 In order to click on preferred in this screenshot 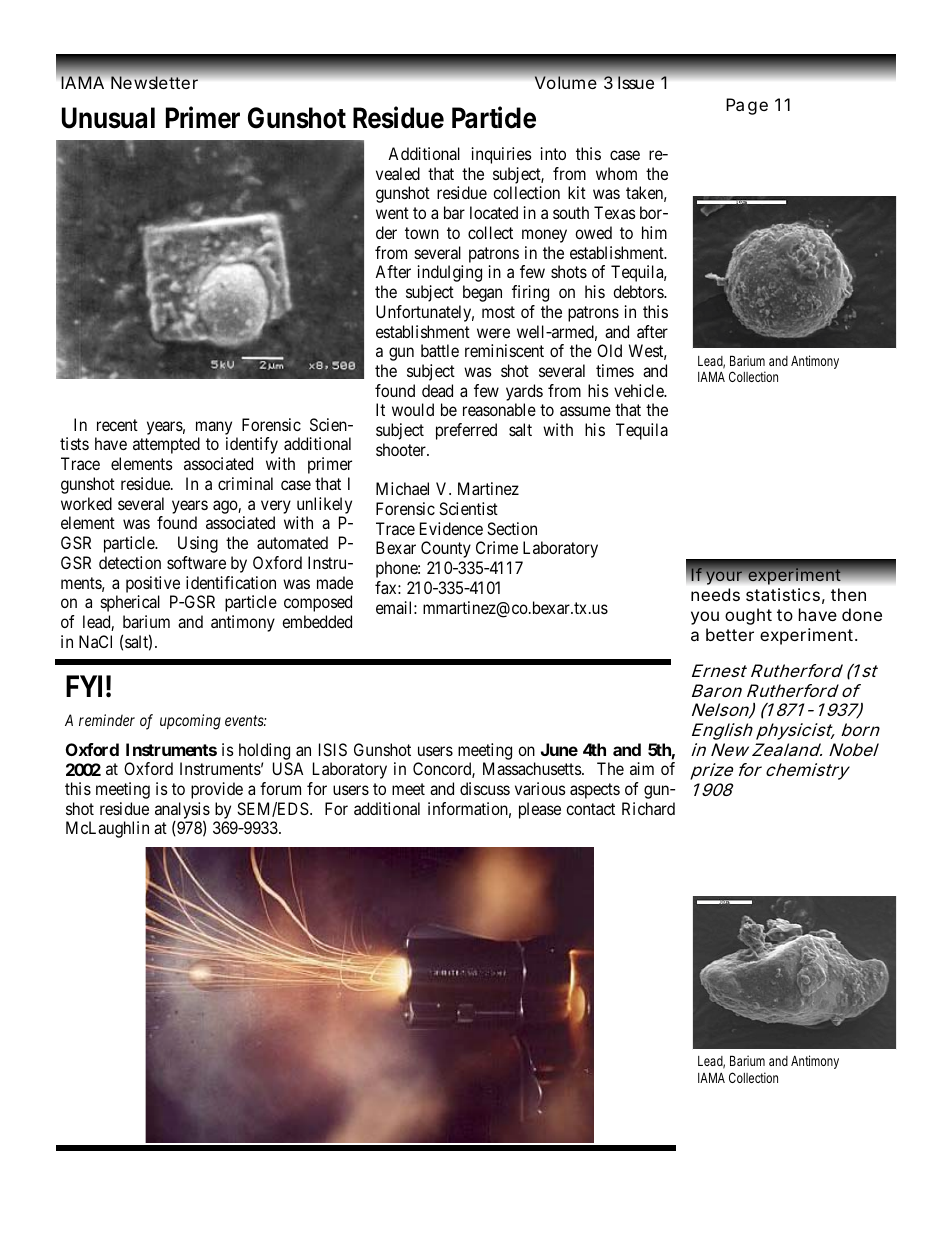, I will do `click(466, 431)`.
